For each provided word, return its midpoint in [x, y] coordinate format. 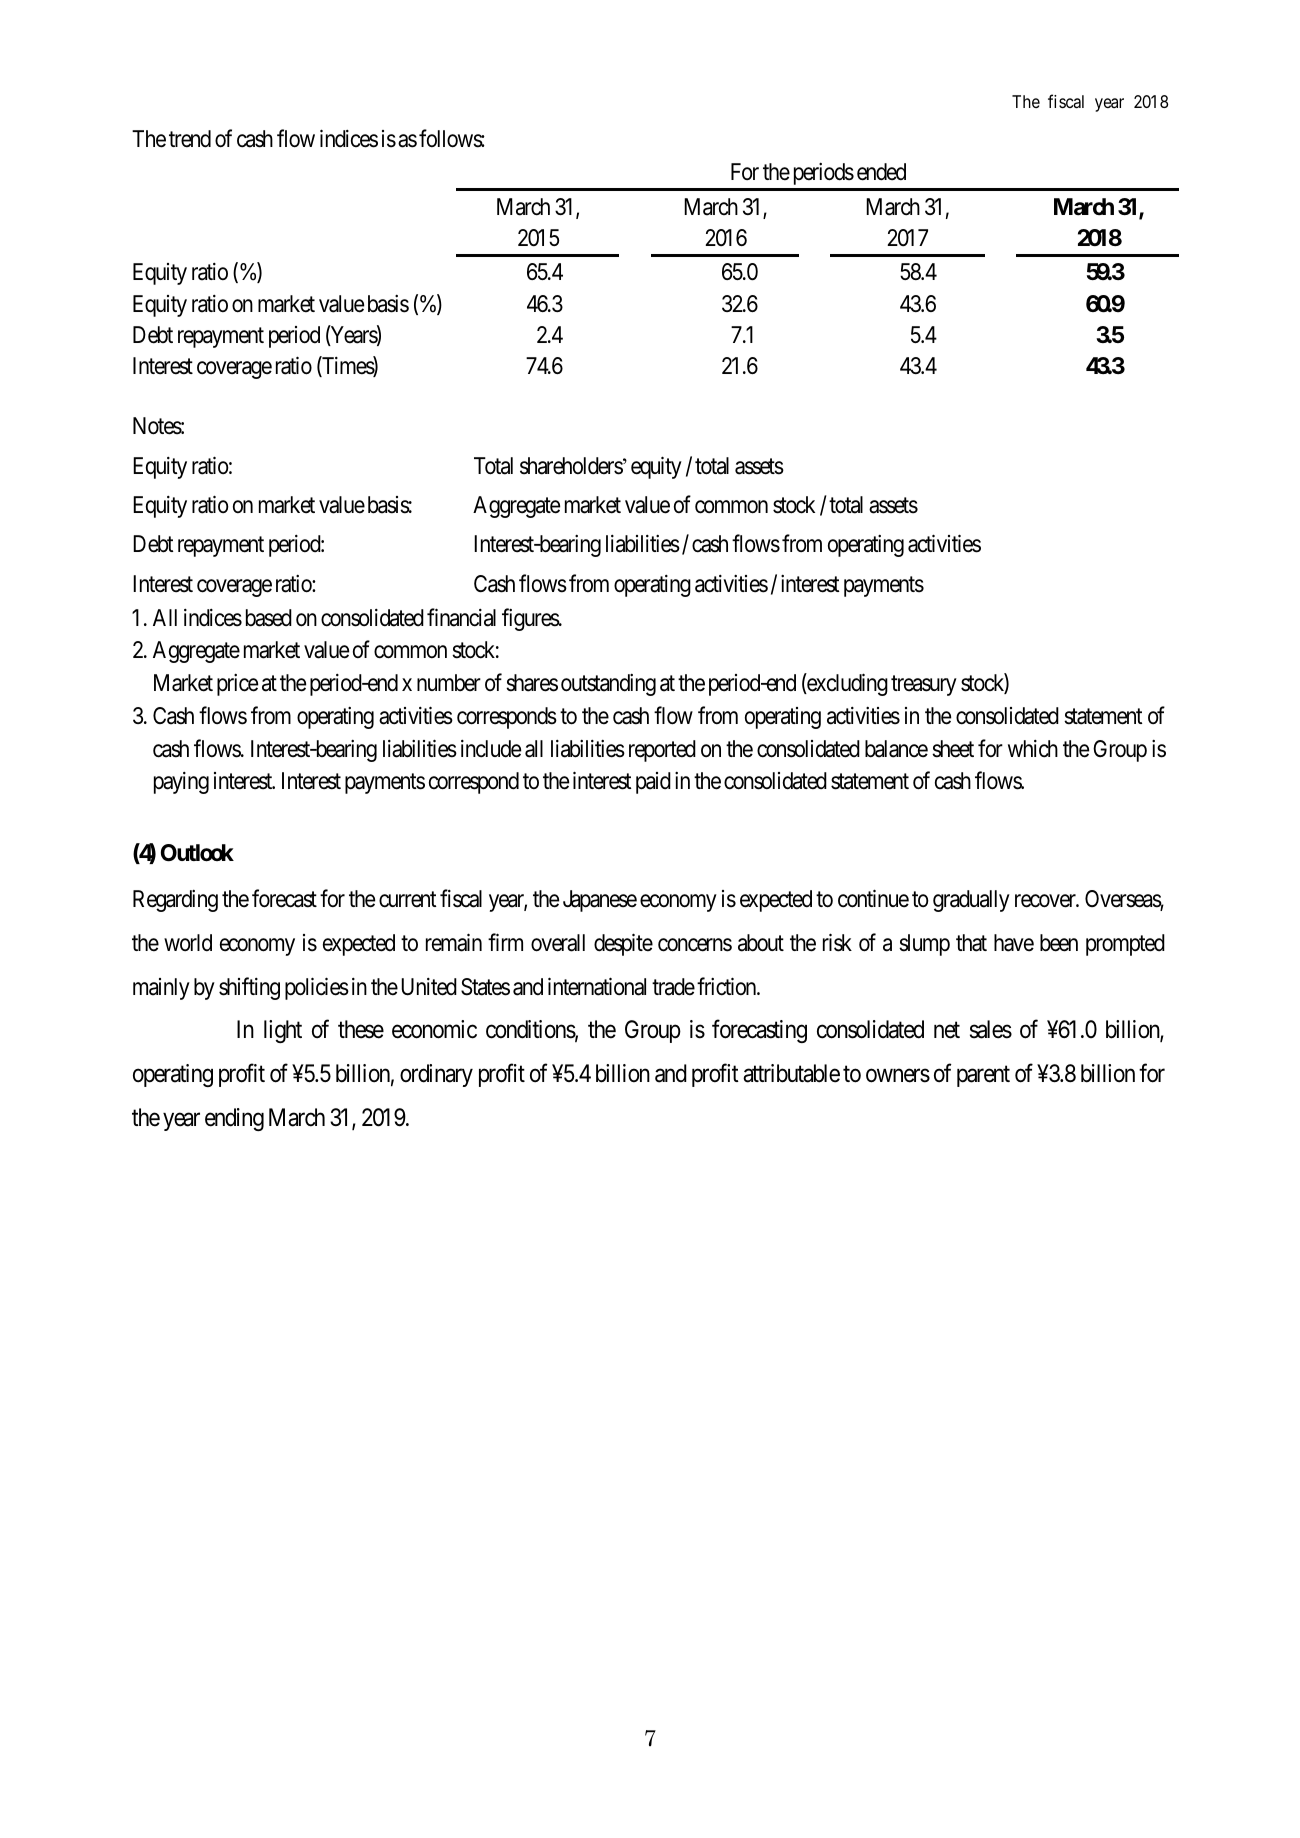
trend [190, 139]
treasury [924, 686]
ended [881, 172]
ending [234, 1119]
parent [983, 1076]
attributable [791, 1073]
